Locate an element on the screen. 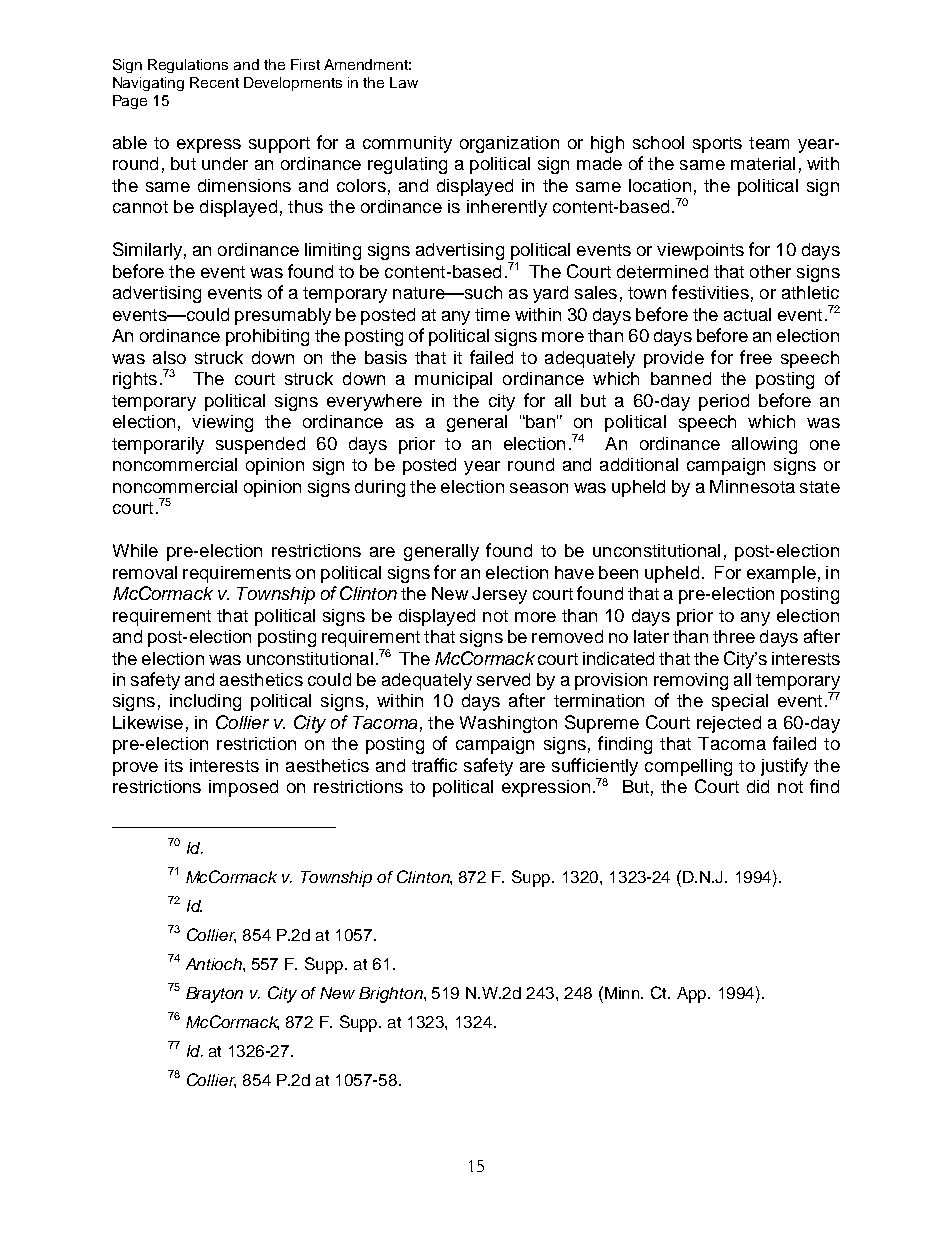 The image size is (952, 1233). its is located at coordinates (174, 765).
